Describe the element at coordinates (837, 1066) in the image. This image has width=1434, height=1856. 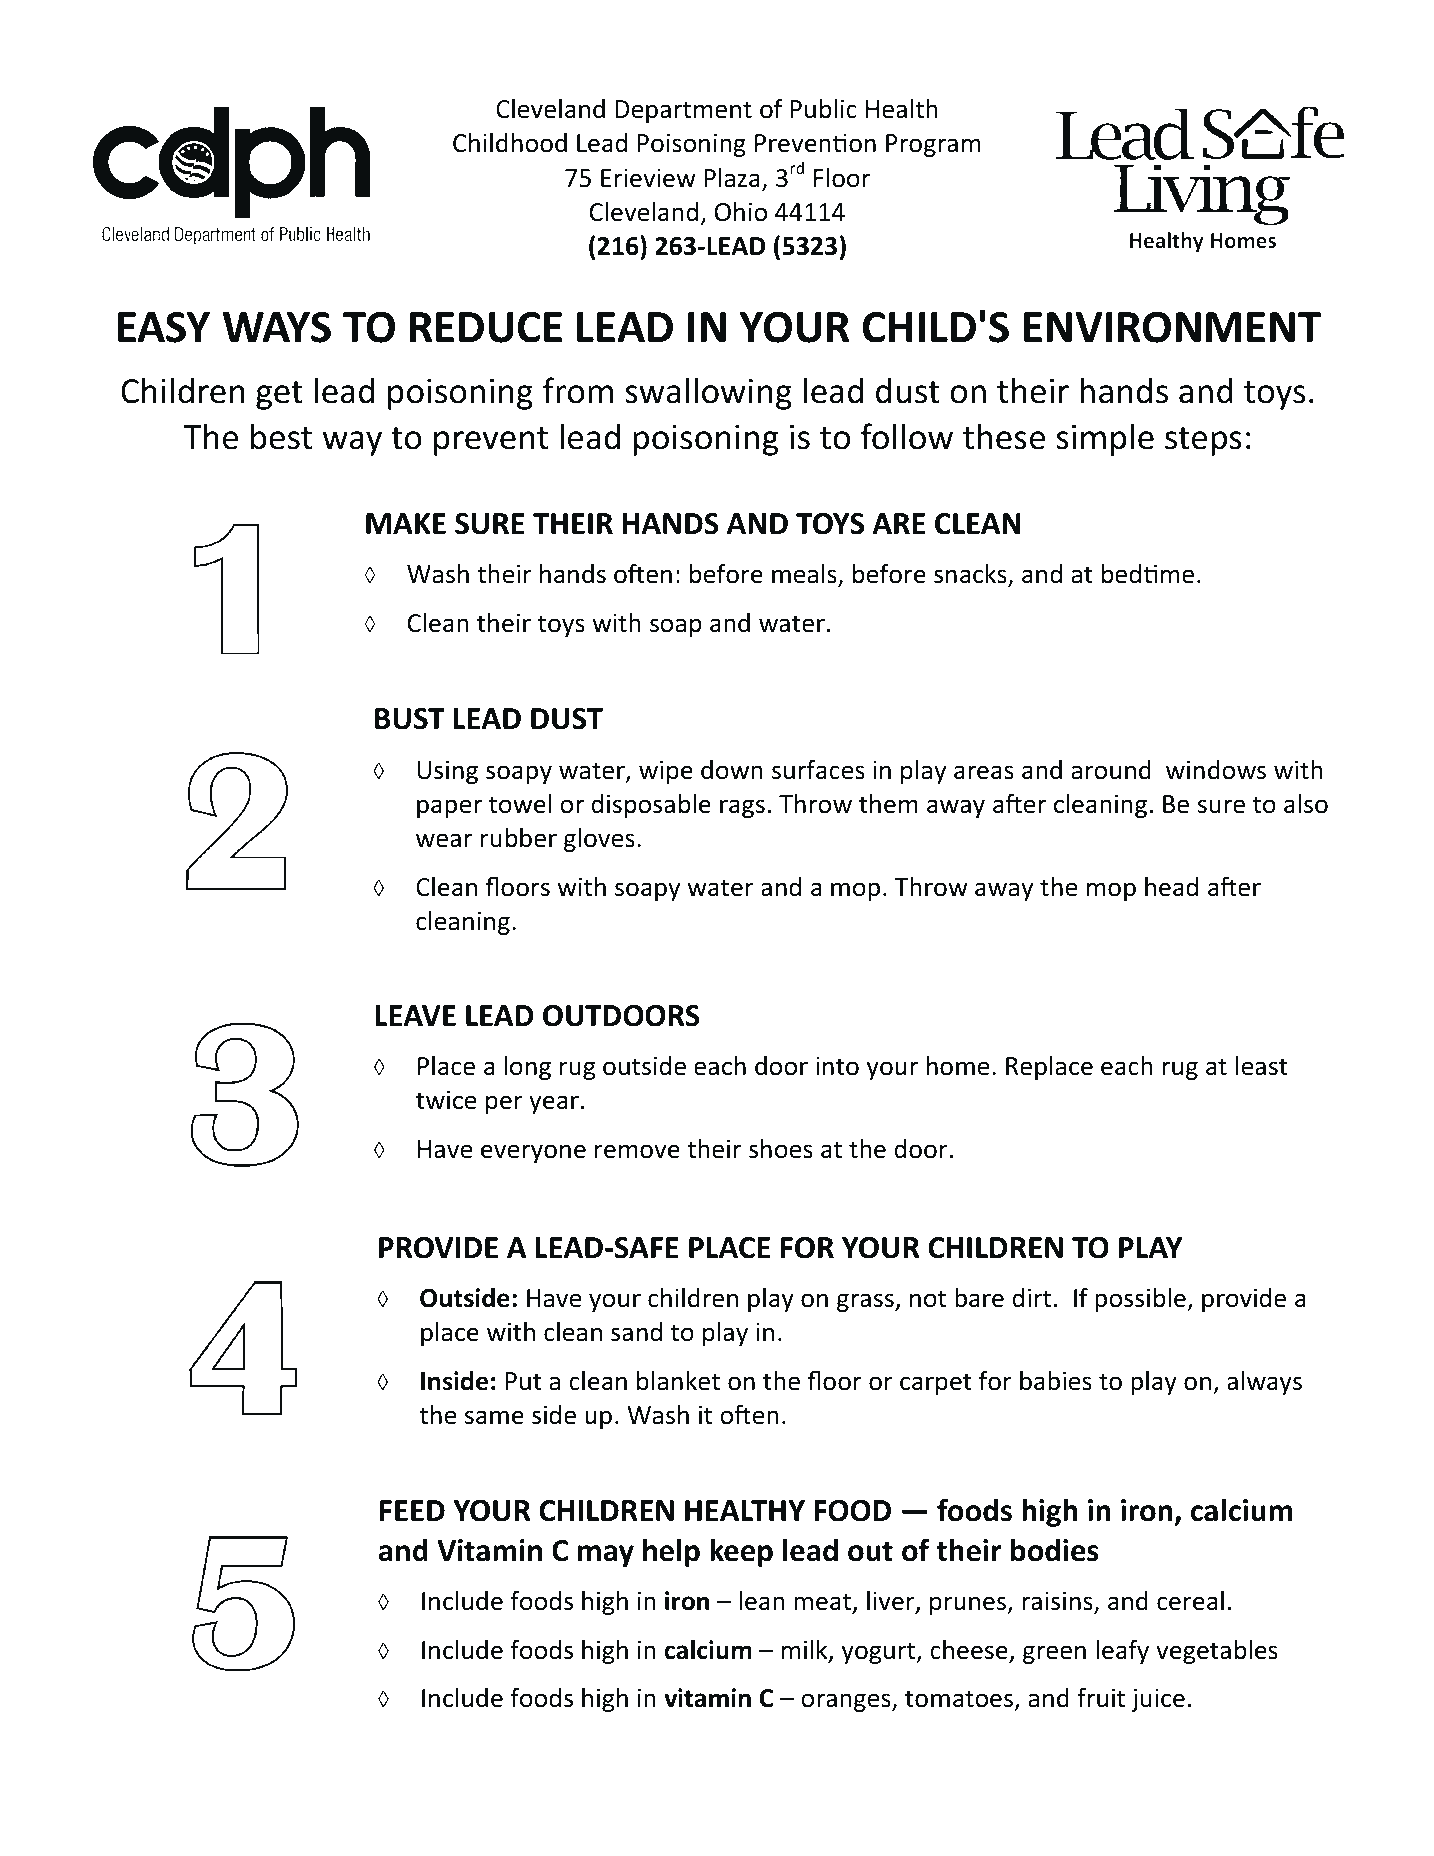
I see `into` at that location.
